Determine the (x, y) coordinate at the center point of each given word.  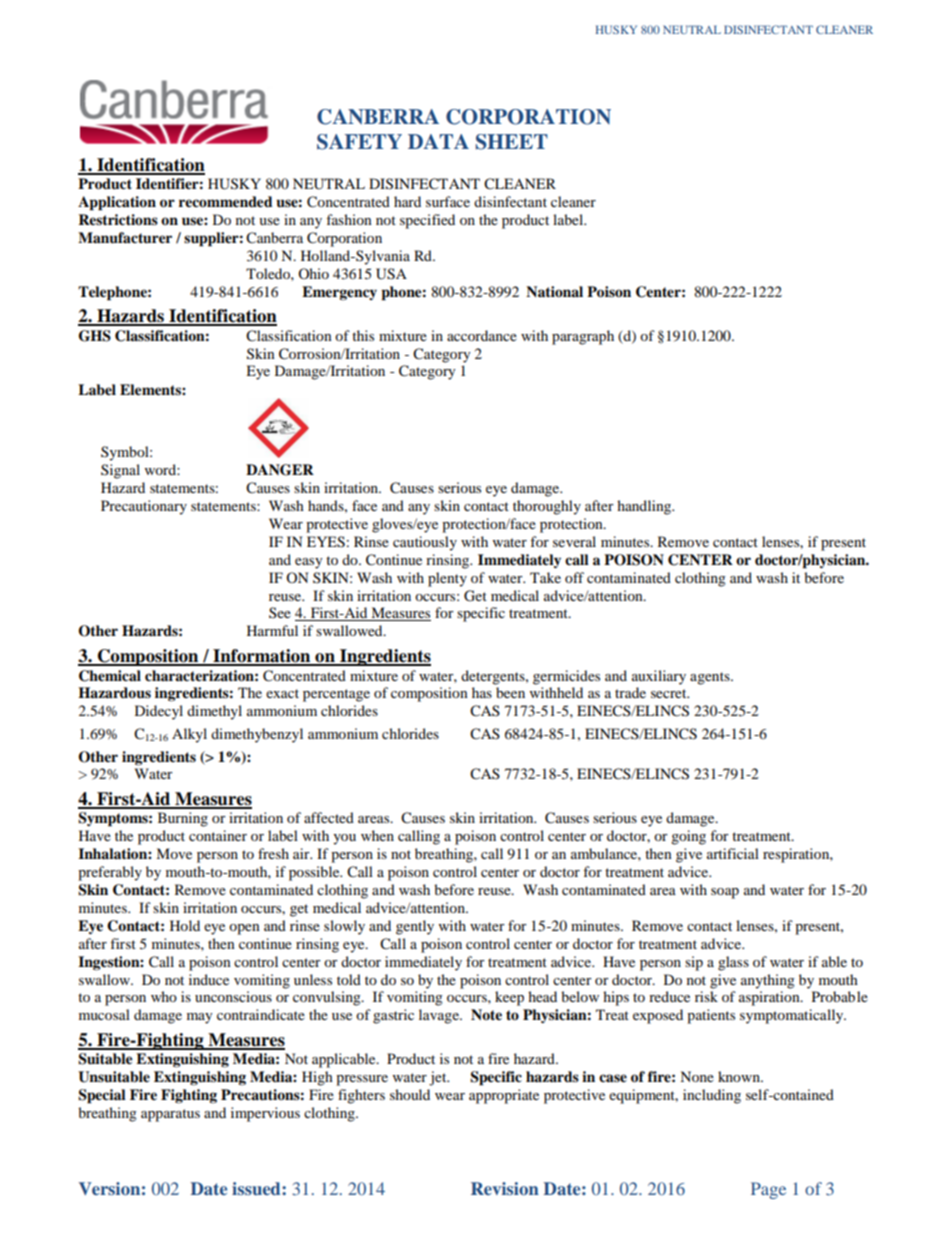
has (482, 692)
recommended (226, 202)
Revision (505, 1188)
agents (711, 678)
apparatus (170, 1115)
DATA (438, 141)
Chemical (110, 676)
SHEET (512, 142)
